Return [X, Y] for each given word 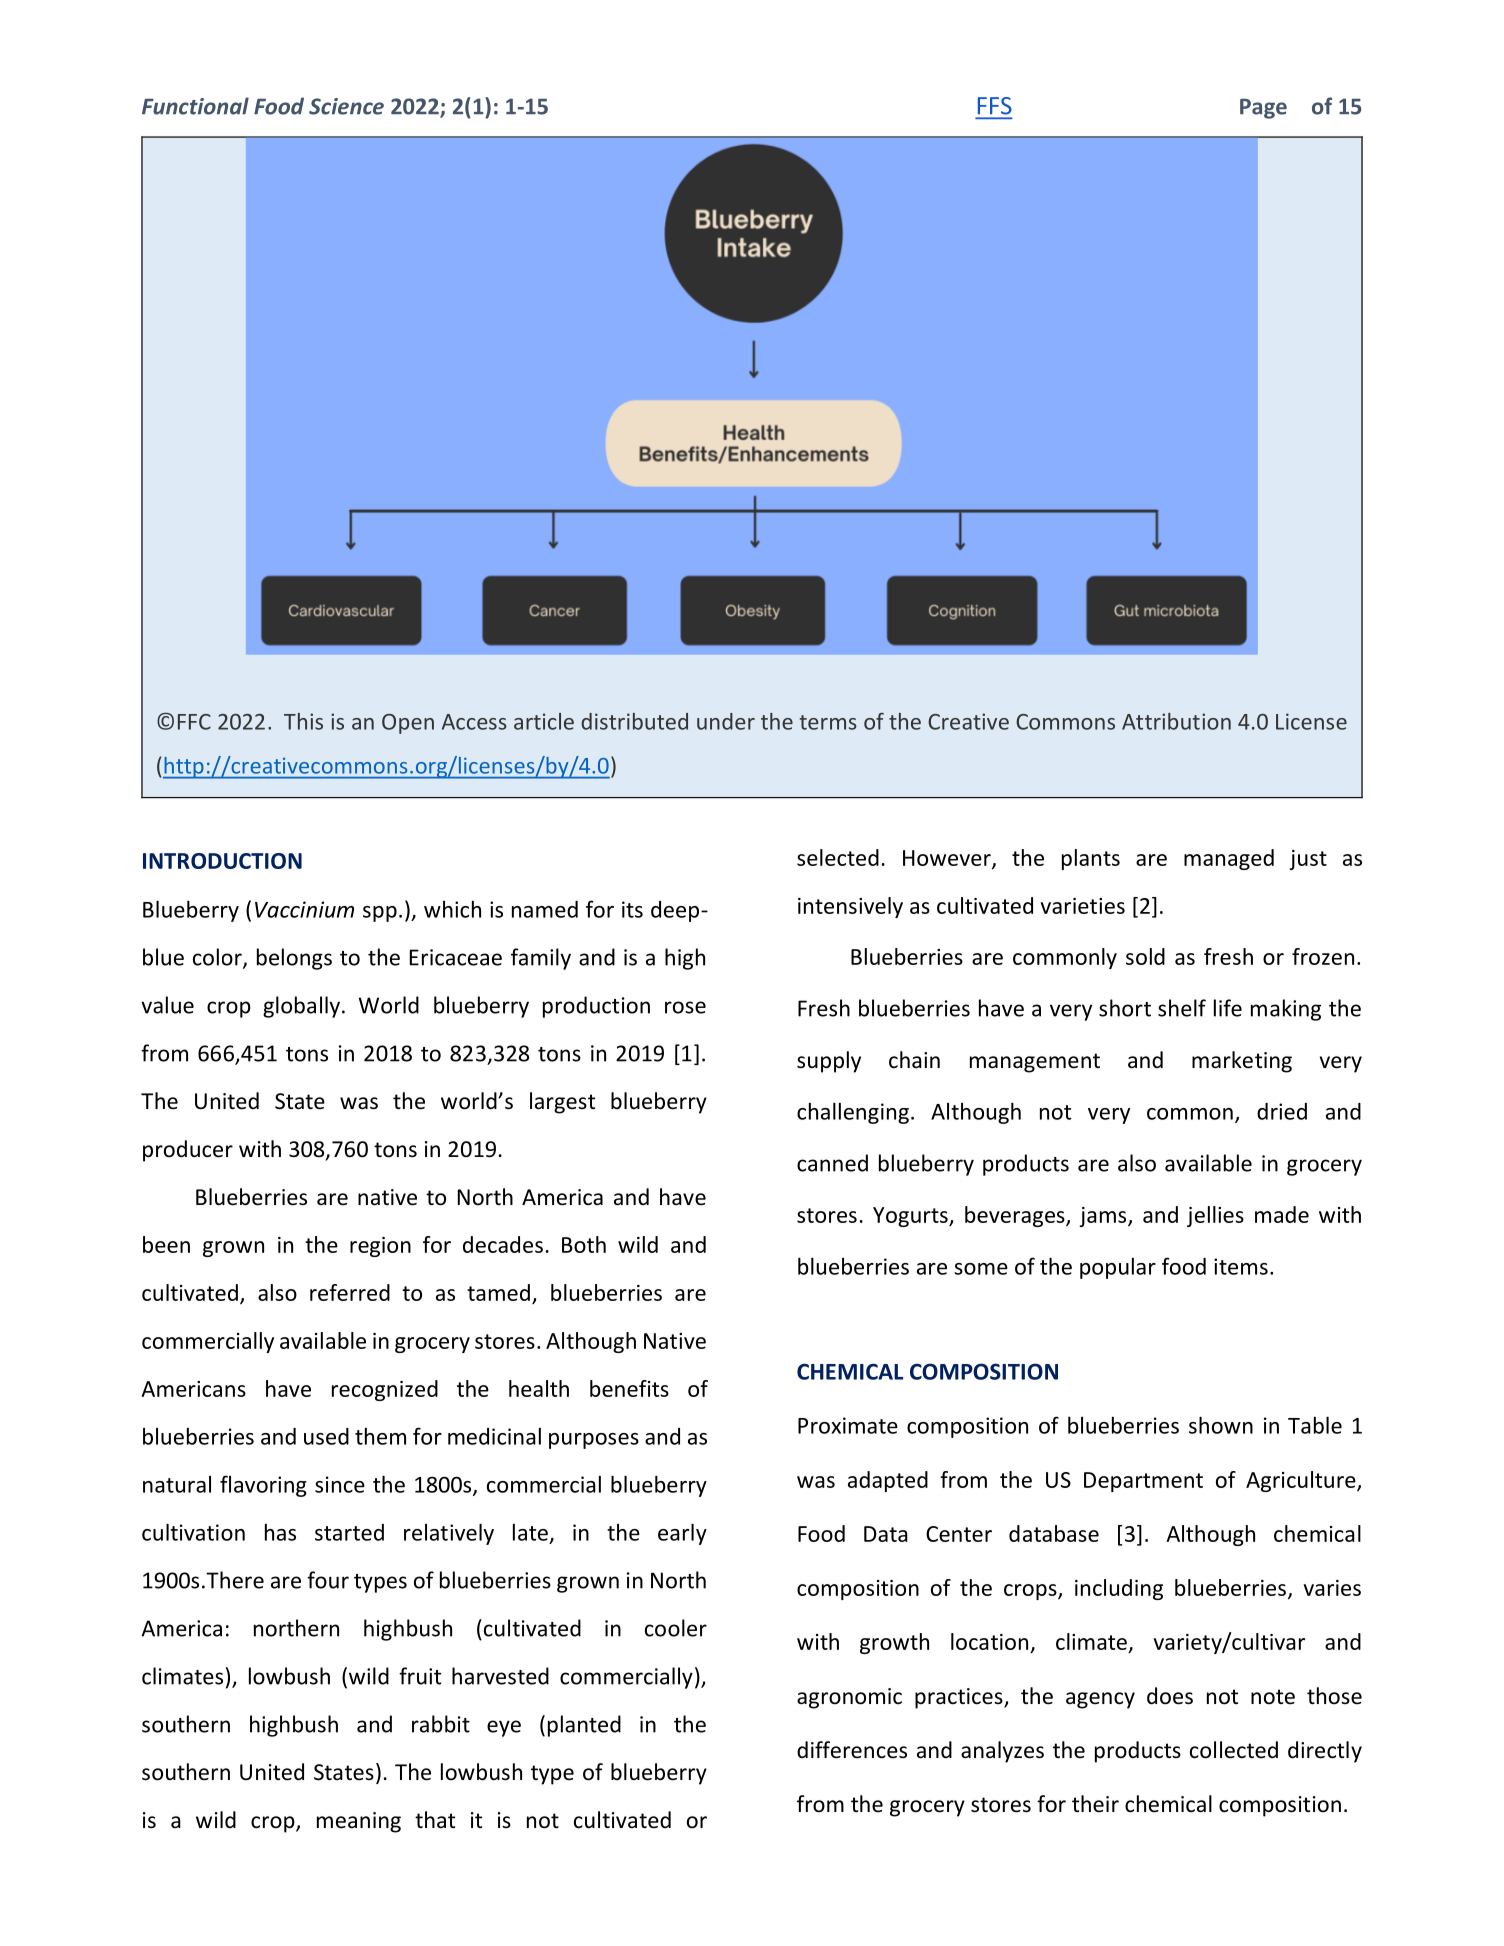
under [726, 721]
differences [852, 1750]
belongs [294, 959]
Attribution [1176, 721]
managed [1229, 859]
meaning [359, 1822]
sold [1145, 956]
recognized [385, 1390]
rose [685, 1007]
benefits [629, 1388]
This [303, 721]
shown [1221, 1425]
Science [346, 106]
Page [1263, 109]
